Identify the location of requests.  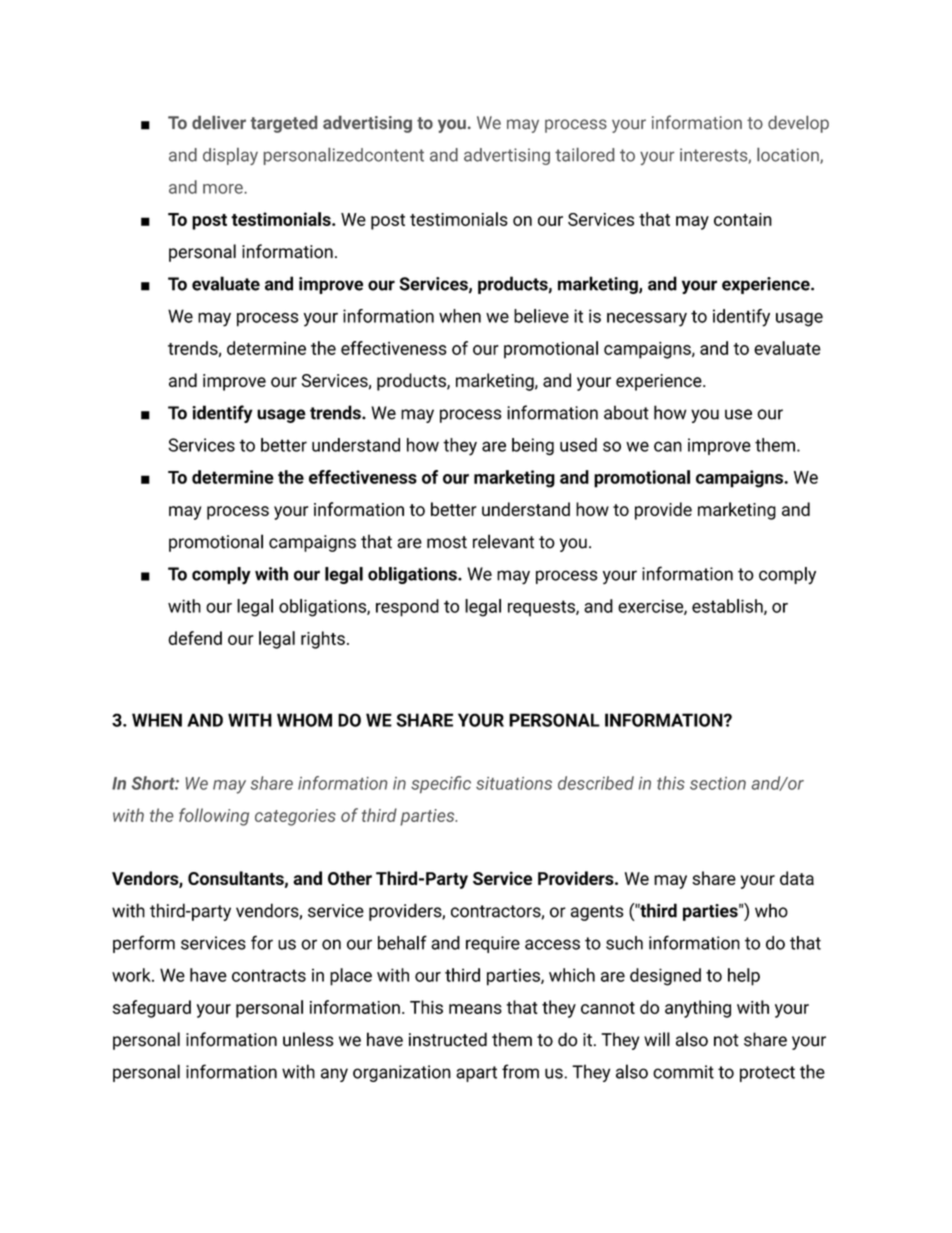
(542, 608).
